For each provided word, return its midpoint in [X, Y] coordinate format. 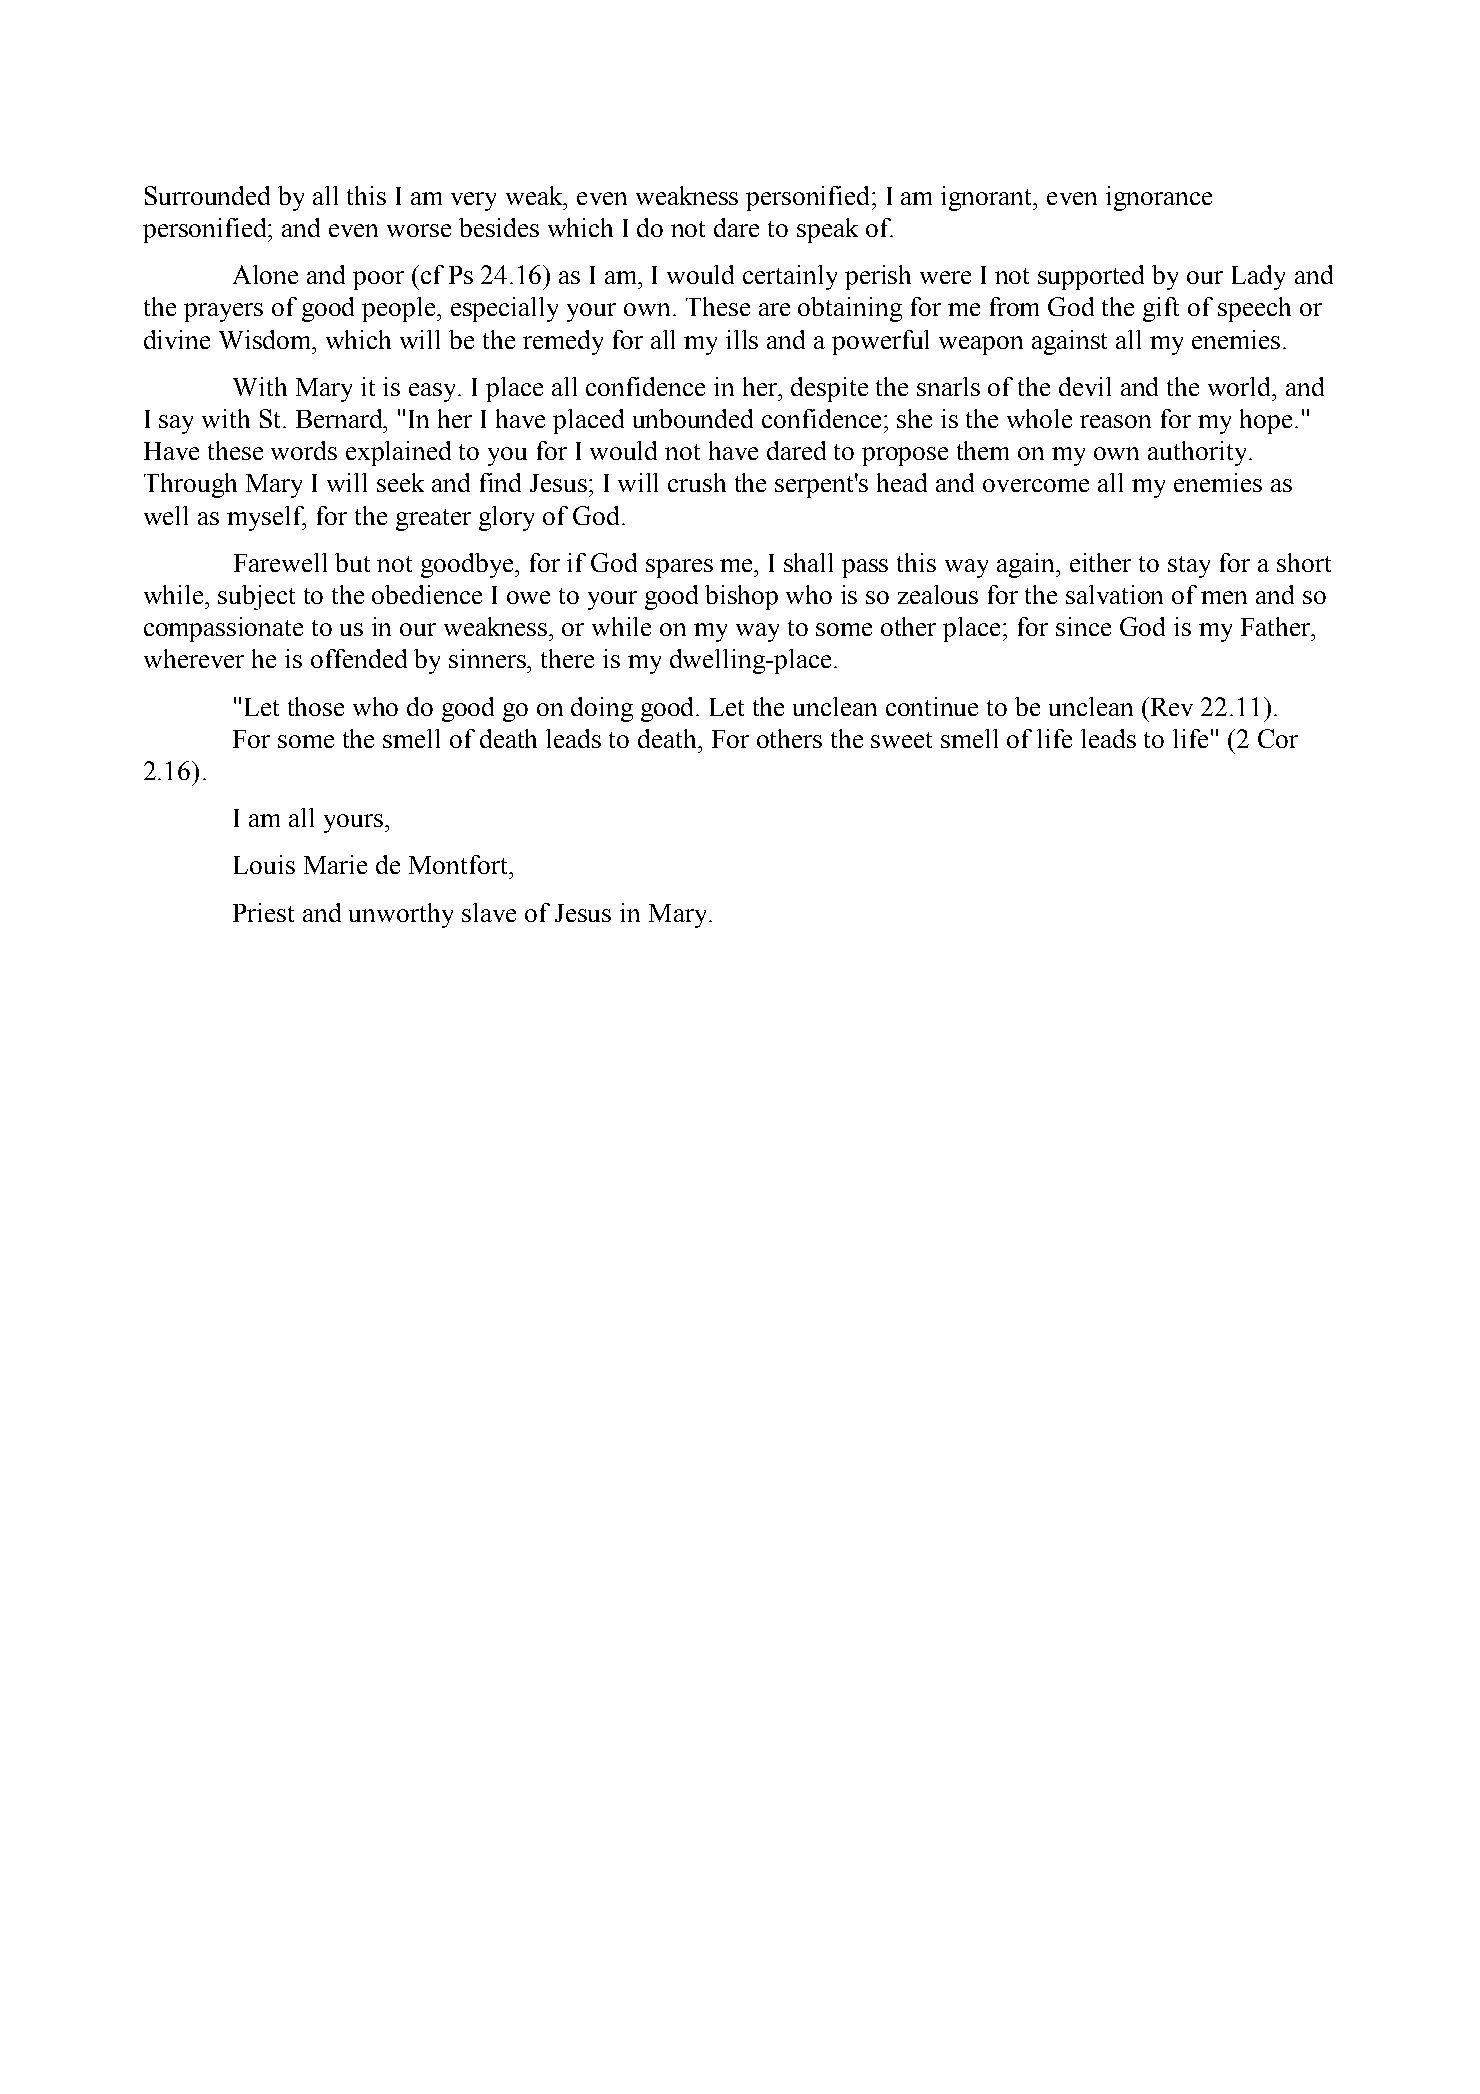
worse [419, 230]
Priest [263, 912]
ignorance [1159, 198]
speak [827, 230]
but [352, 562]
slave [489, 912]
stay [1189, 567]
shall [808, 562]
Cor [1278, 738]
